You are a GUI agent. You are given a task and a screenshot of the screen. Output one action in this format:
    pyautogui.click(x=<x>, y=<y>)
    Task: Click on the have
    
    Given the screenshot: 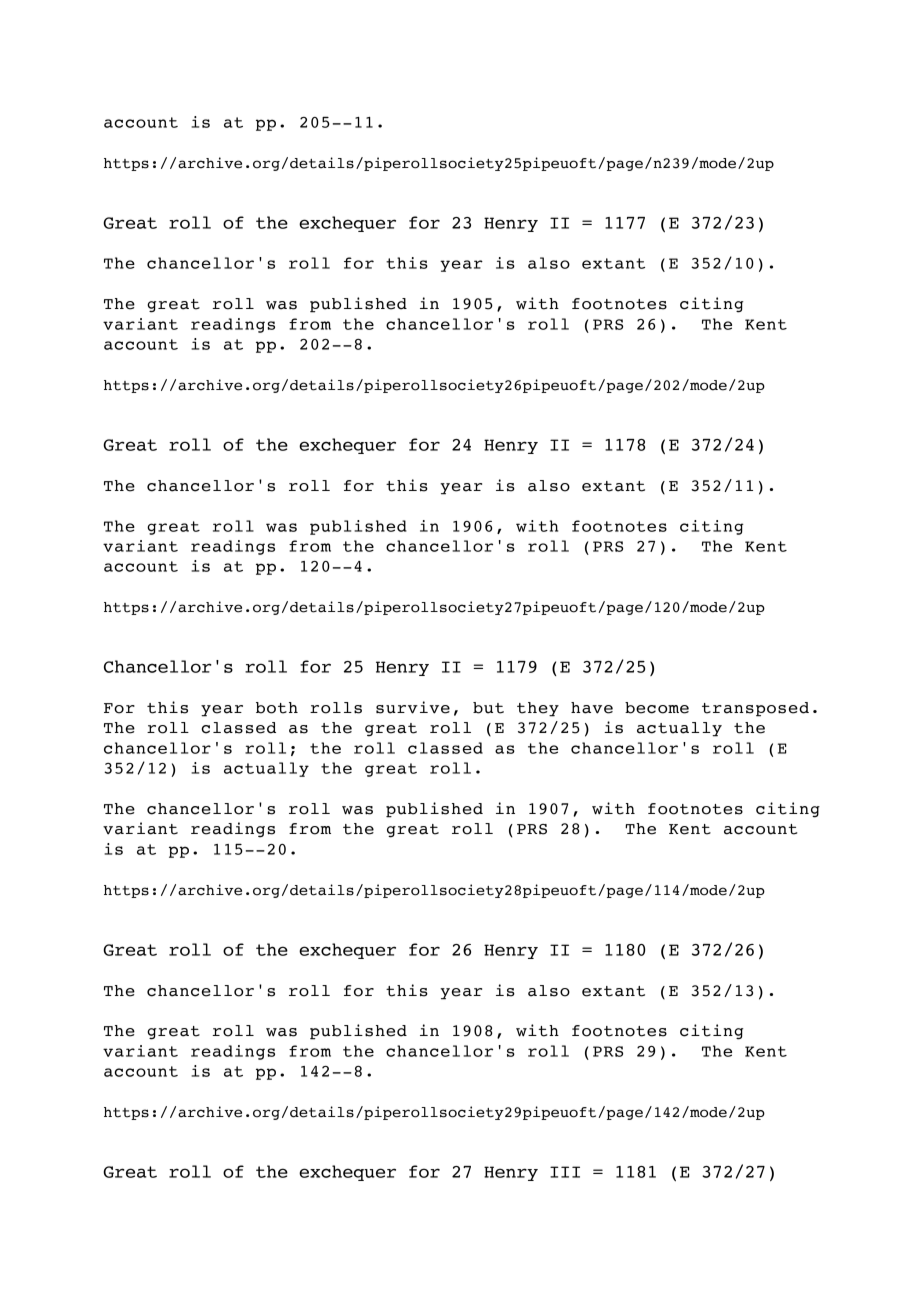 What is the action you would take?
    pyautogui.click(x=592, y=708)
